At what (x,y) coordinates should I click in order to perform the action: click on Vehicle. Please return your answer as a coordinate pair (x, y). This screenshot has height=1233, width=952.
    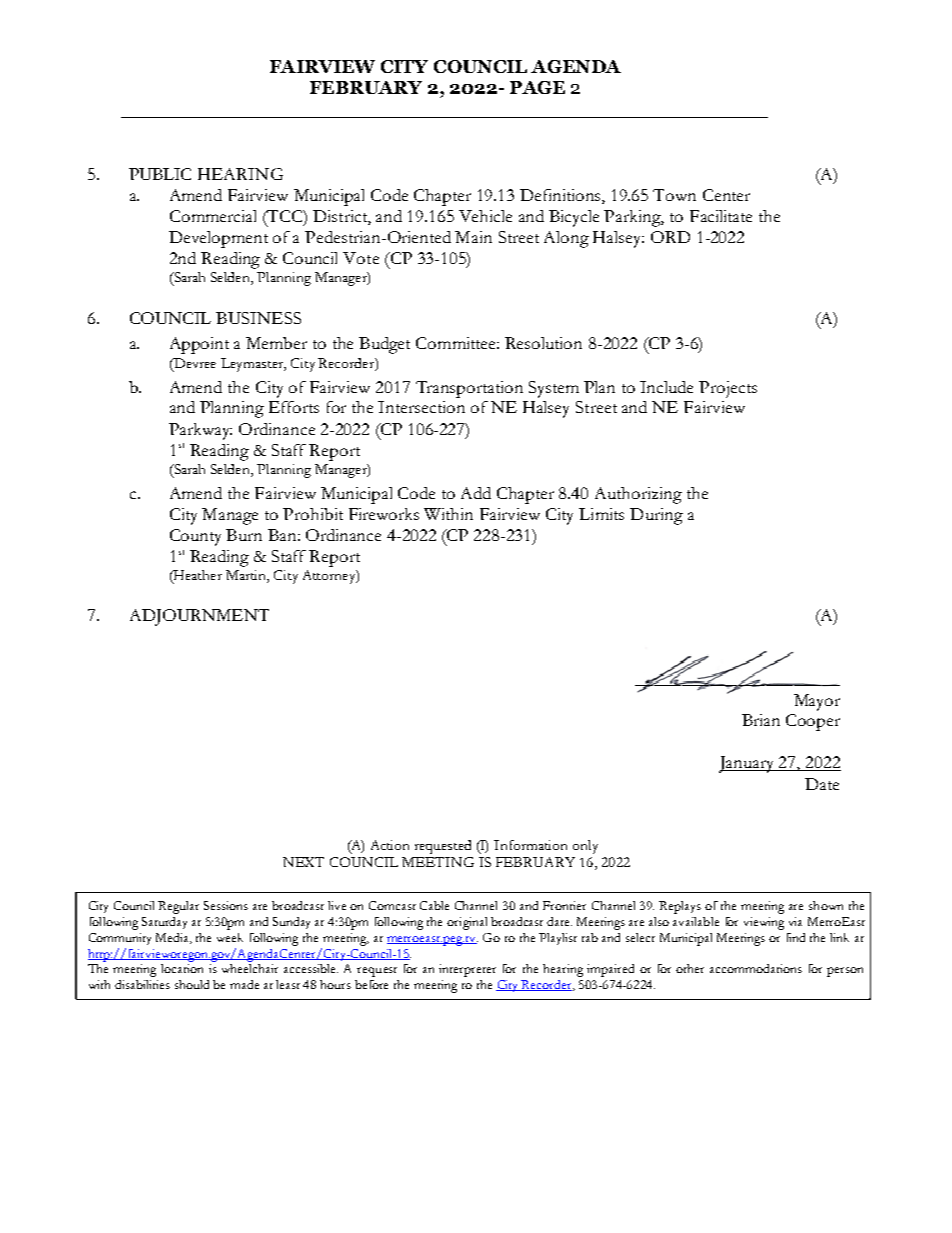
    Looking at the image, I should click on (485, 216).
